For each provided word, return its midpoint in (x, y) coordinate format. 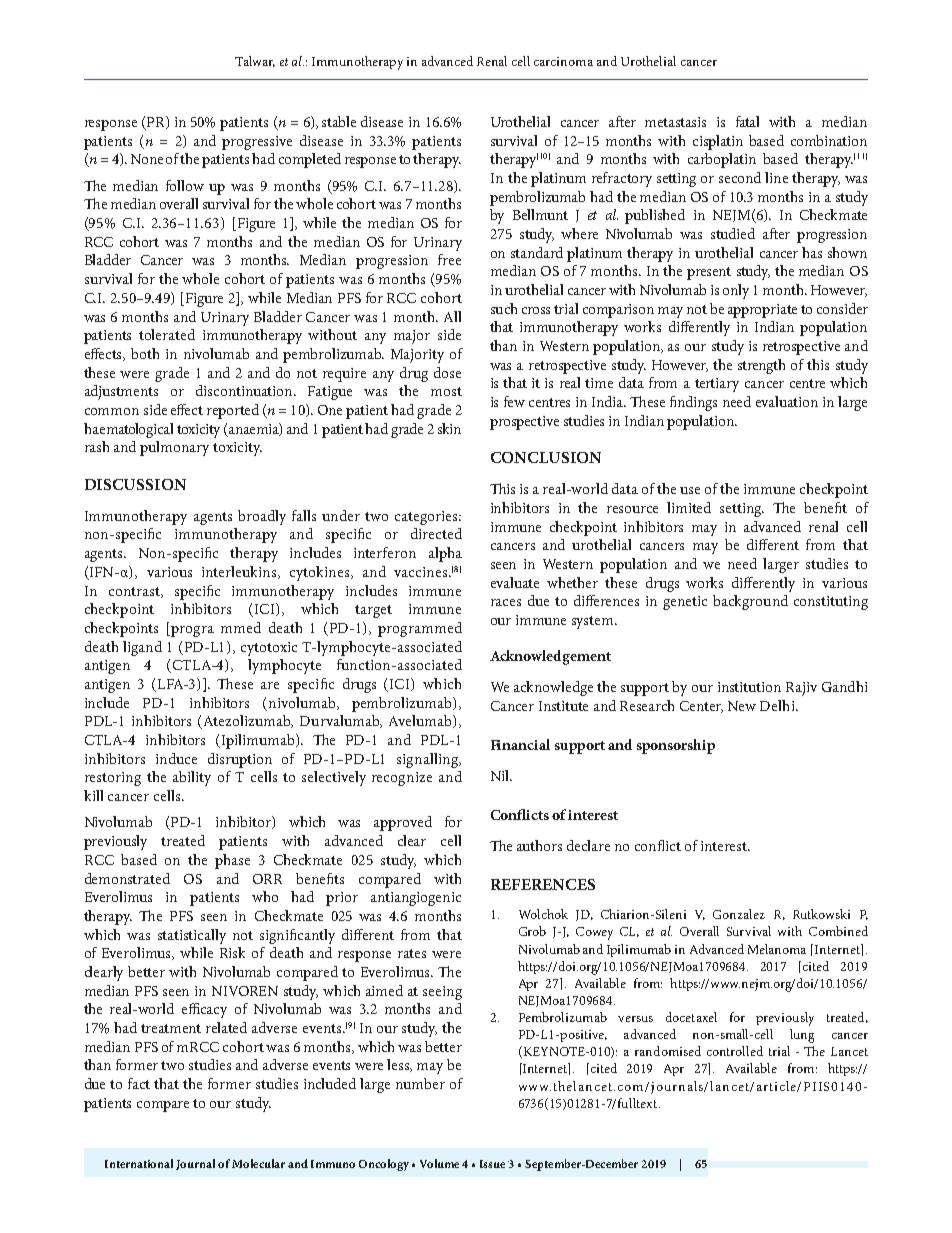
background (750, 602)
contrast (135, 592)
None (147, 159)
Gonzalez (739, 914)
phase (232, 861)
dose (447, 372)
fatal (747, 121)
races (506, 602)
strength (761, 366)
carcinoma (563, 61)
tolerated (167, 334)
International (139, 1163)
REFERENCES (543, 884)
